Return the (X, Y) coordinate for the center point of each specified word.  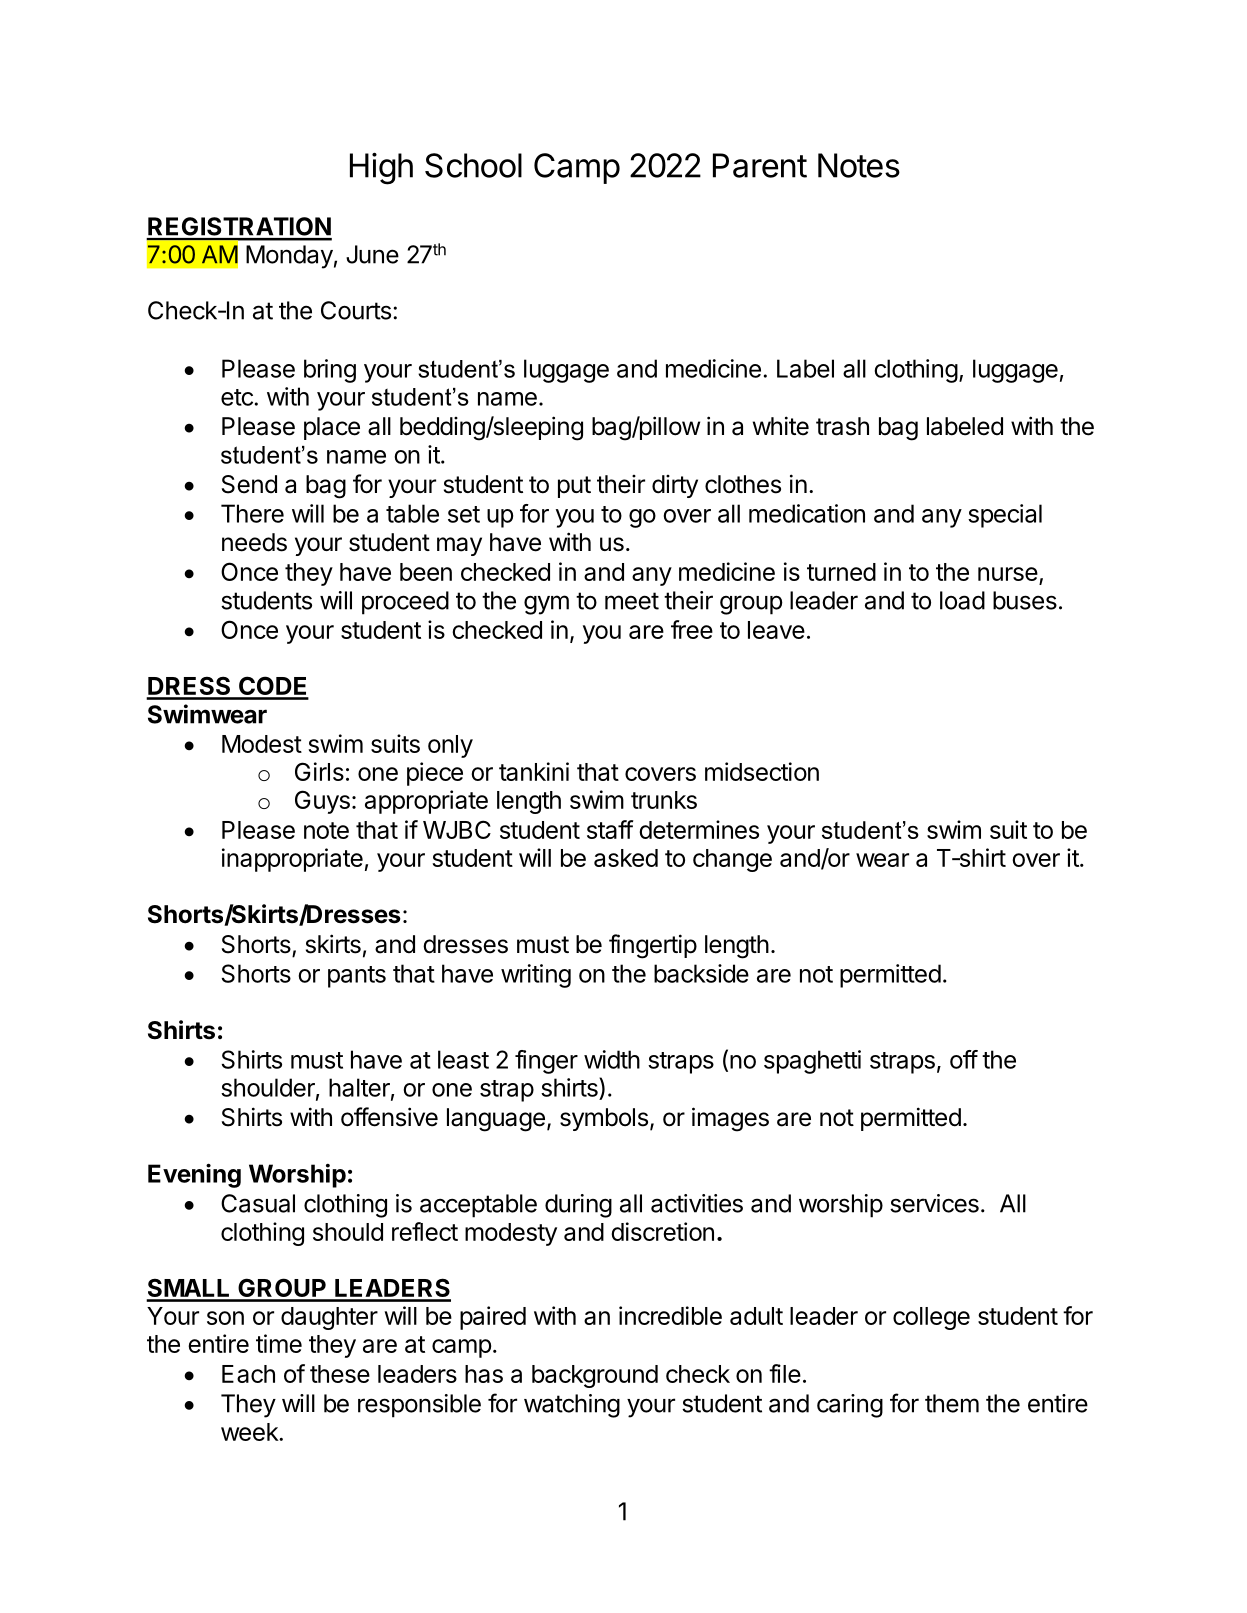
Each (248, 1374)
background (595, 1376)
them (952, 1403)
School (473, 165)
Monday (289, 257)
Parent (760, 165)
